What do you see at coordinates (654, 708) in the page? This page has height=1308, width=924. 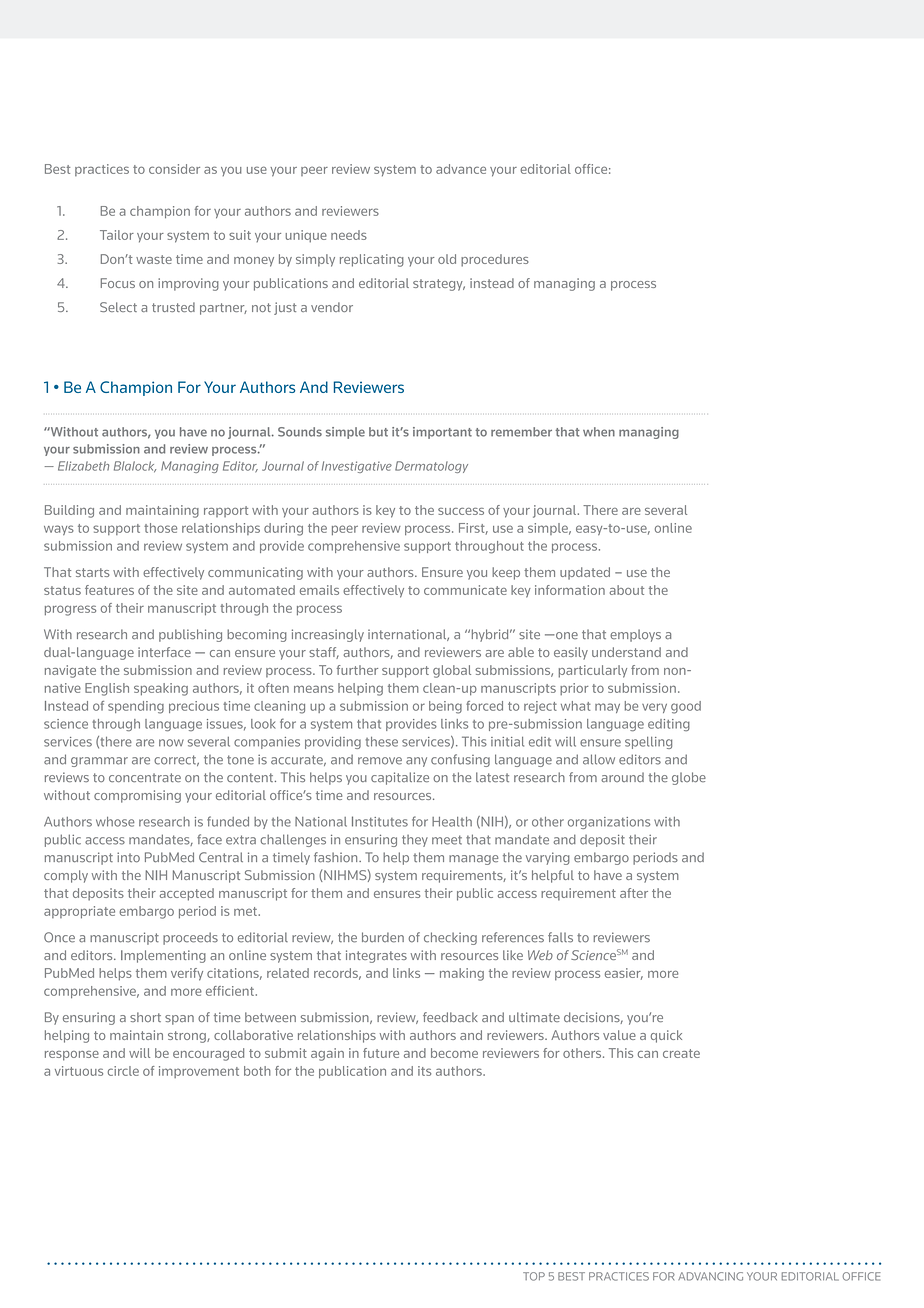 I see `very` at bounding box center [654, 708].
